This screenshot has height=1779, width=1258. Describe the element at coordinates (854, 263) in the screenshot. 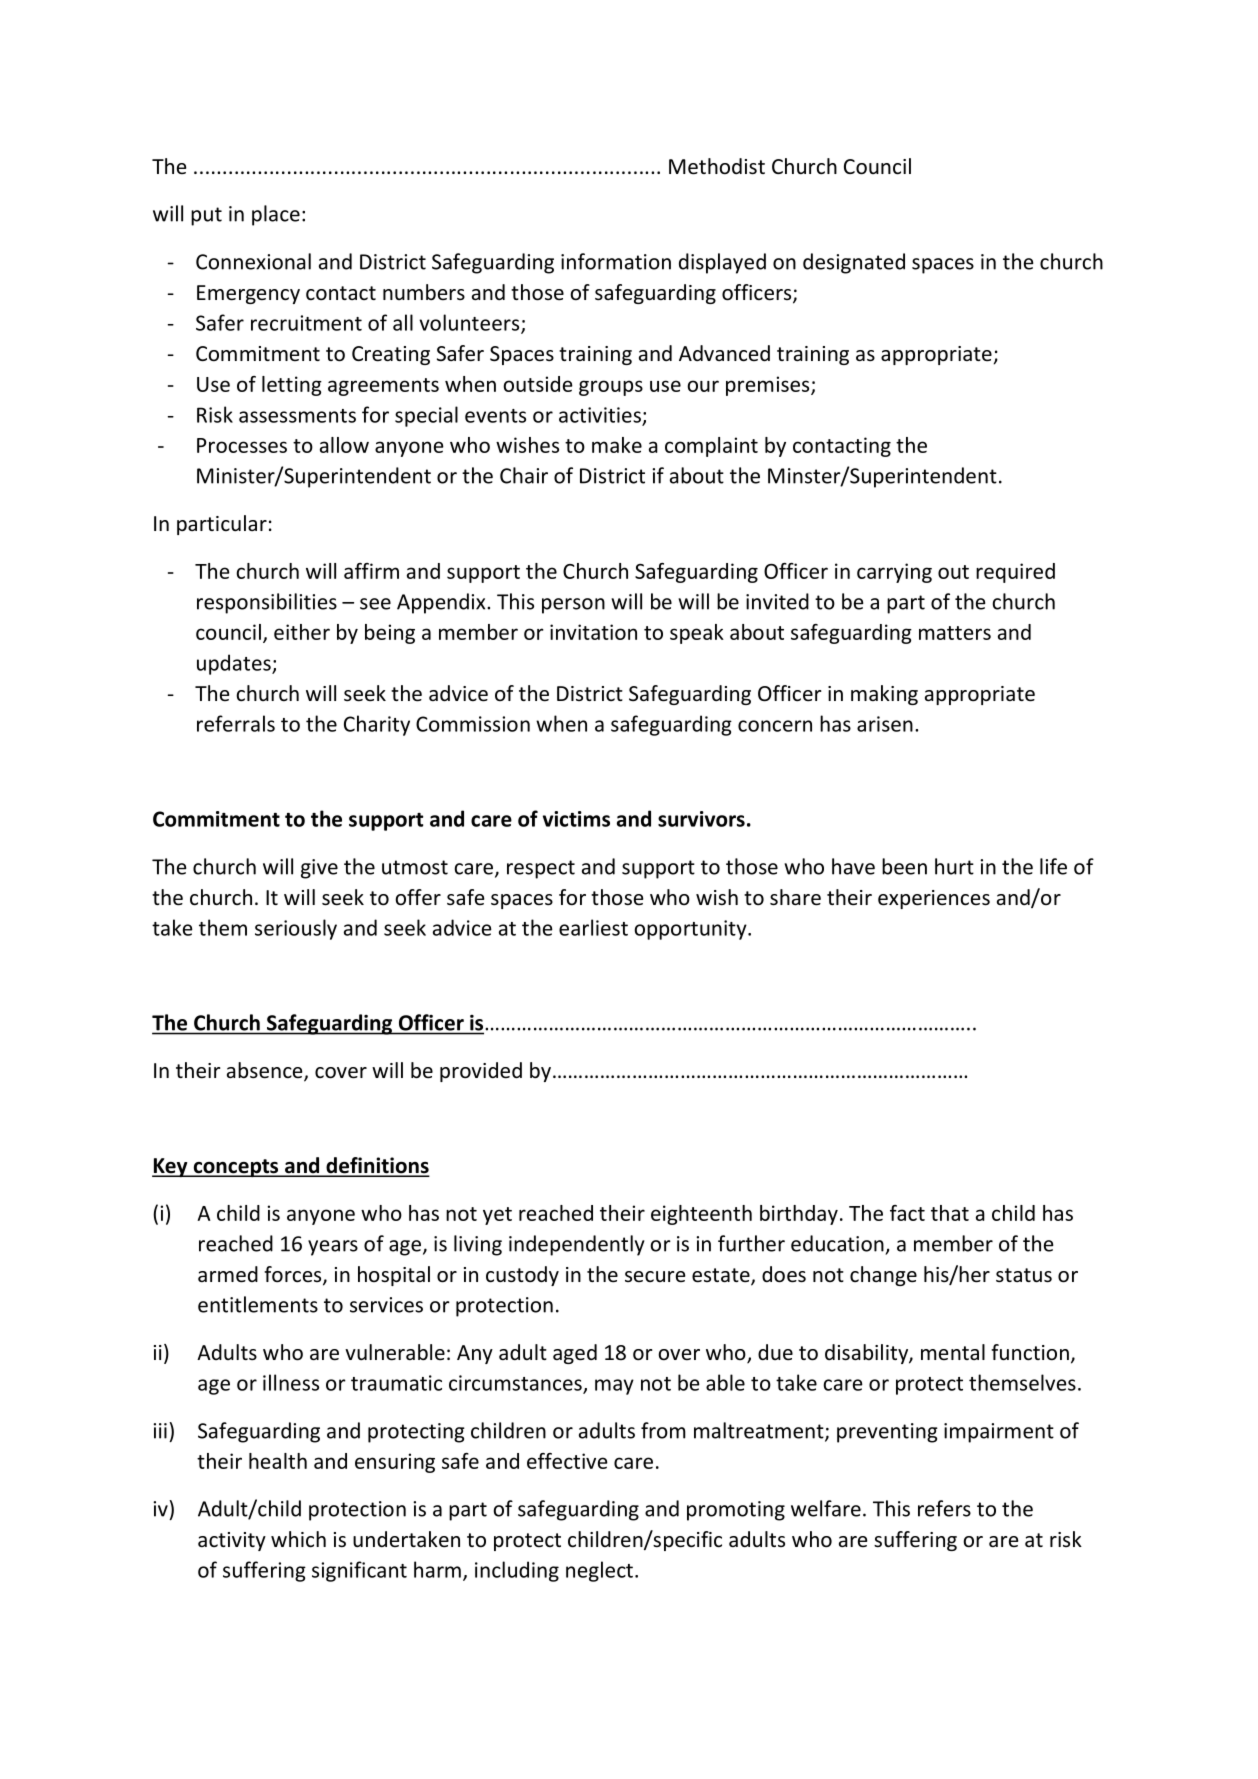

I see `designated` at that location.
